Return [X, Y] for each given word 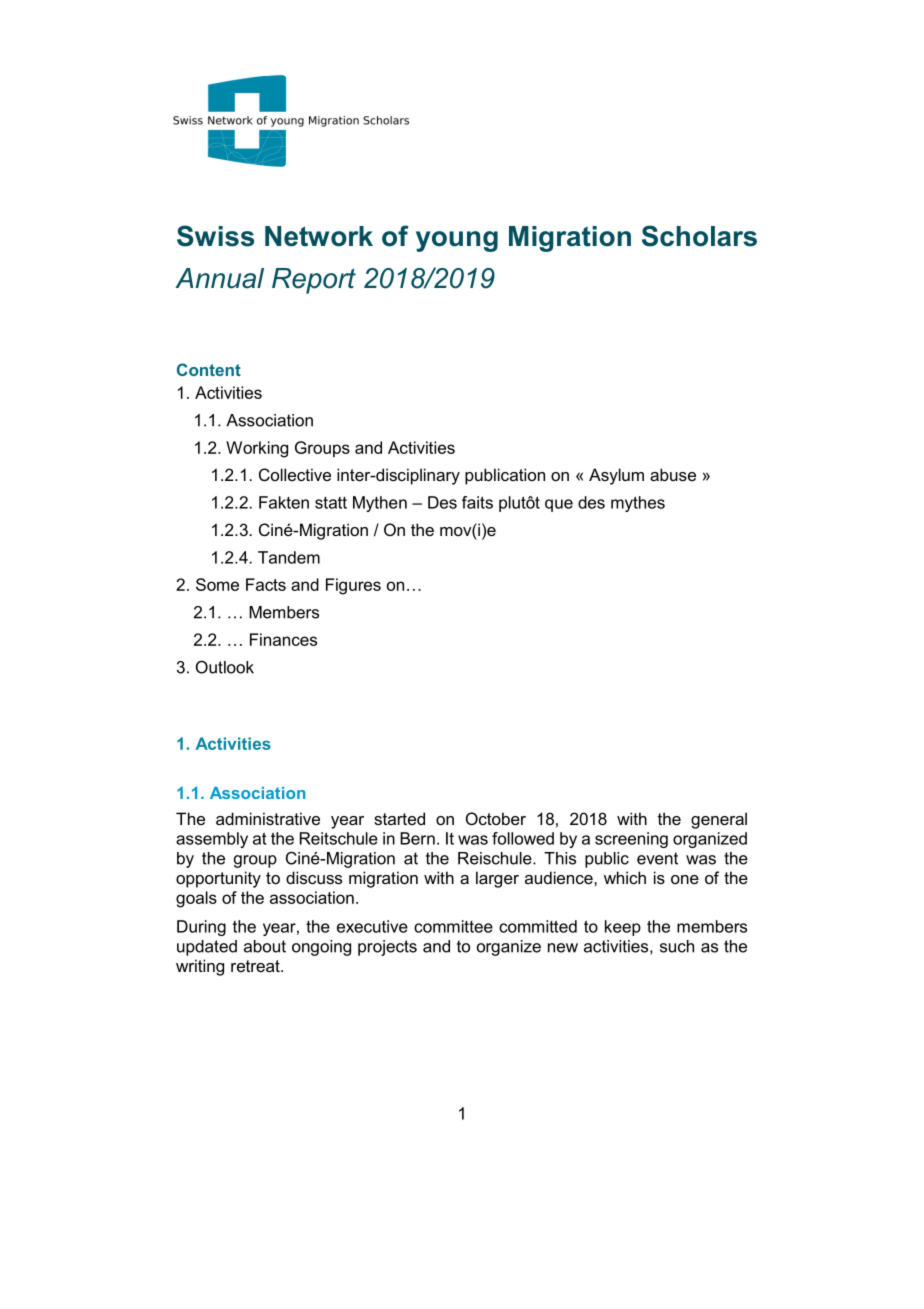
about [265, 946]
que [559, 505]
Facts [266, 584]
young [457, 241]
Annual [219, 278]
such [677, 946]
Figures [353, 586]
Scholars [699, 236]
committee [453, 926]
